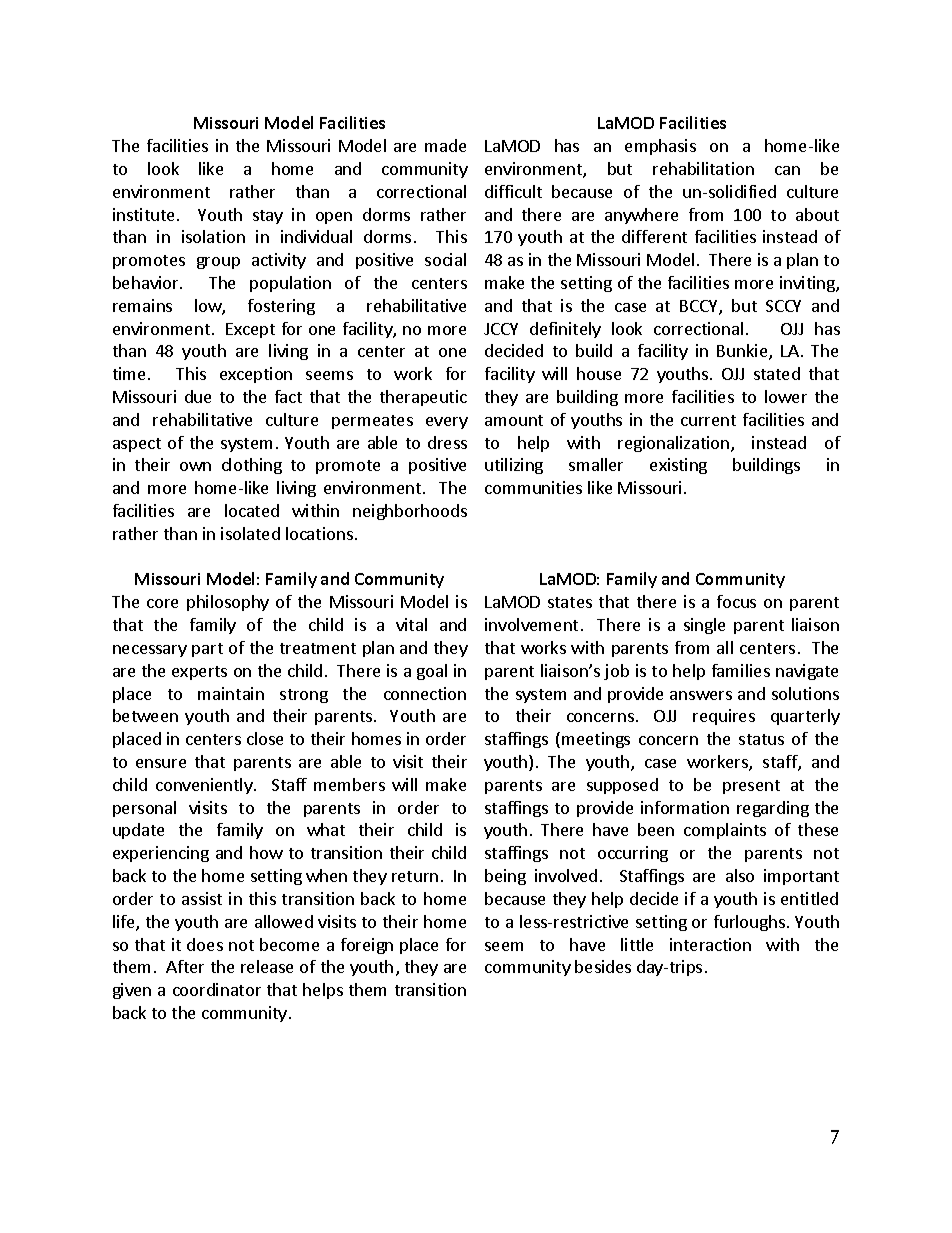  Describe the element at coordinates (445, 145) in the page. I see `made` at that location.
